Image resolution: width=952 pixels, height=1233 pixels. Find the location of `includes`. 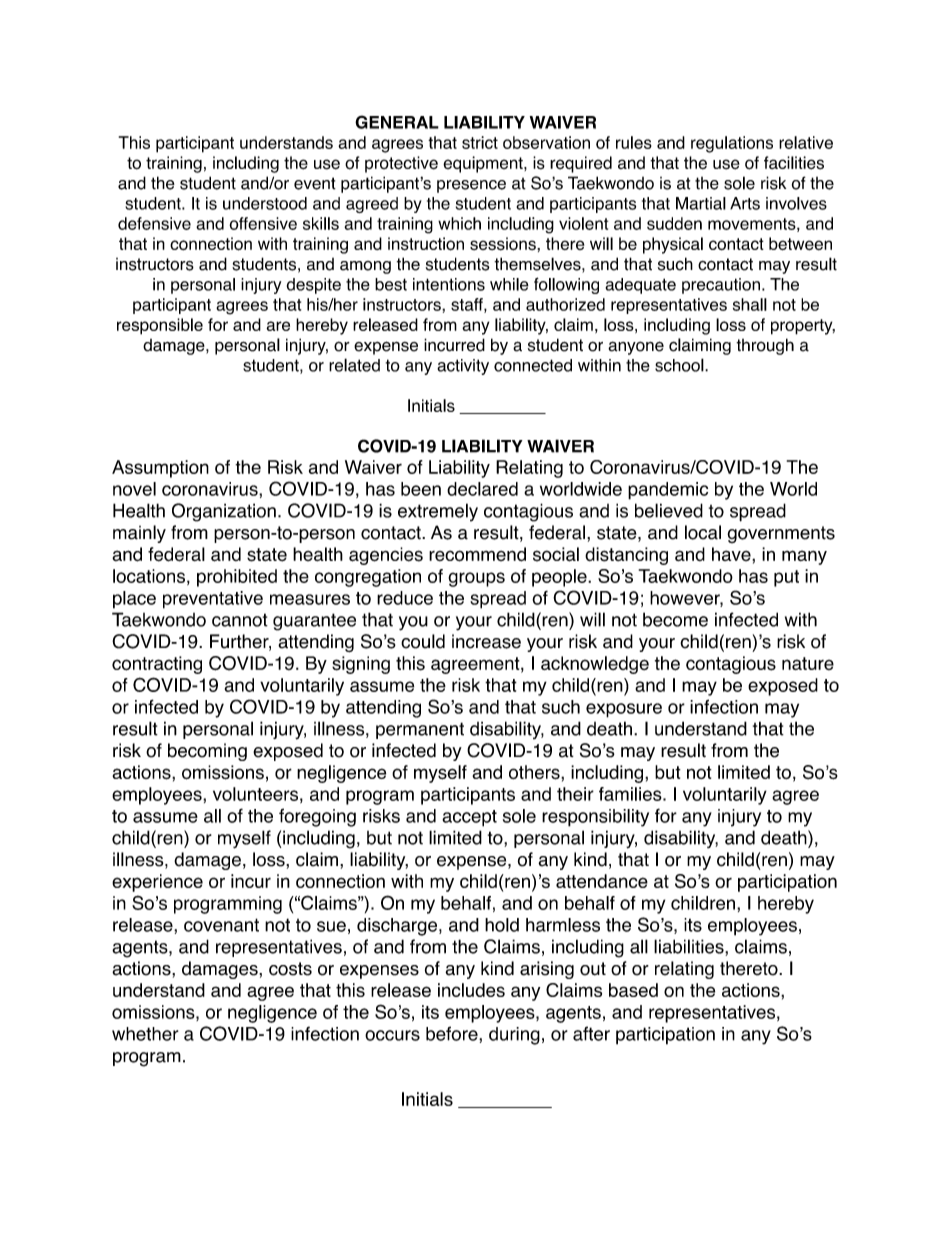

includes is located at coordinates (471, 990).
